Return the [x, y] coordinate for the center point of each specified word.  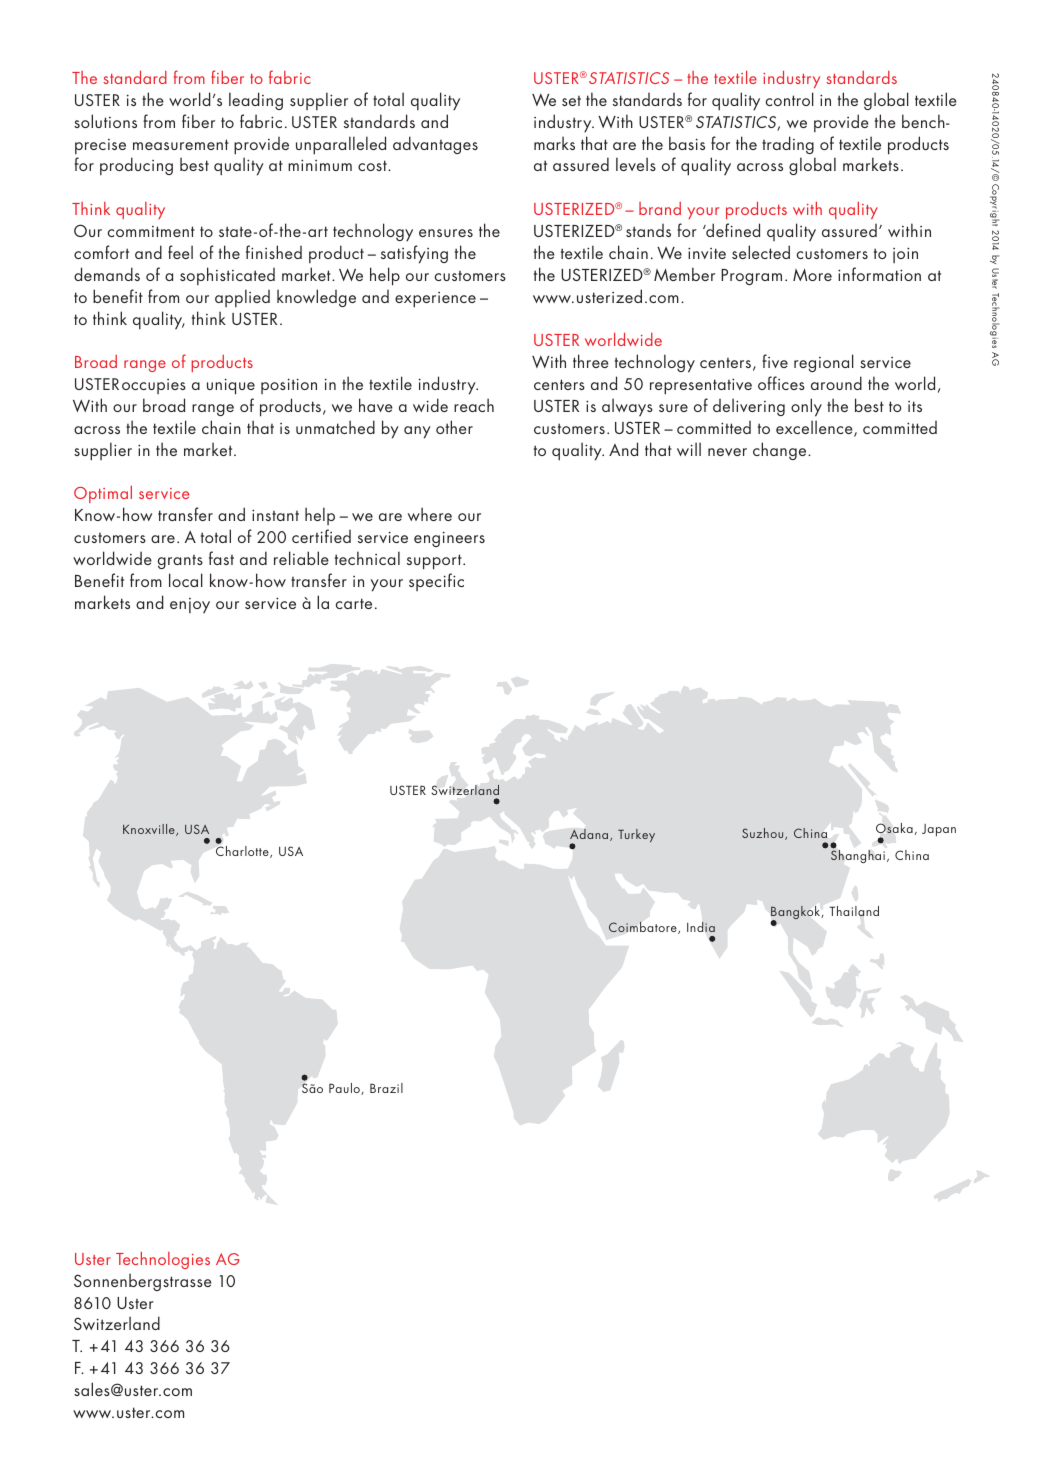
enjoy [190, 606]
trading [788, 145]
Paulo [345, 1089]
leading [256, 101]
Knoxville [150, 830]
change [781, 451]
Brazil [386, 1088]
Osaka [894, 828]
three [591, 361]
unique [231, 386]
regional [824, 363]
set [571, 101]
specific [436, 582]
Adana [590, 835]
